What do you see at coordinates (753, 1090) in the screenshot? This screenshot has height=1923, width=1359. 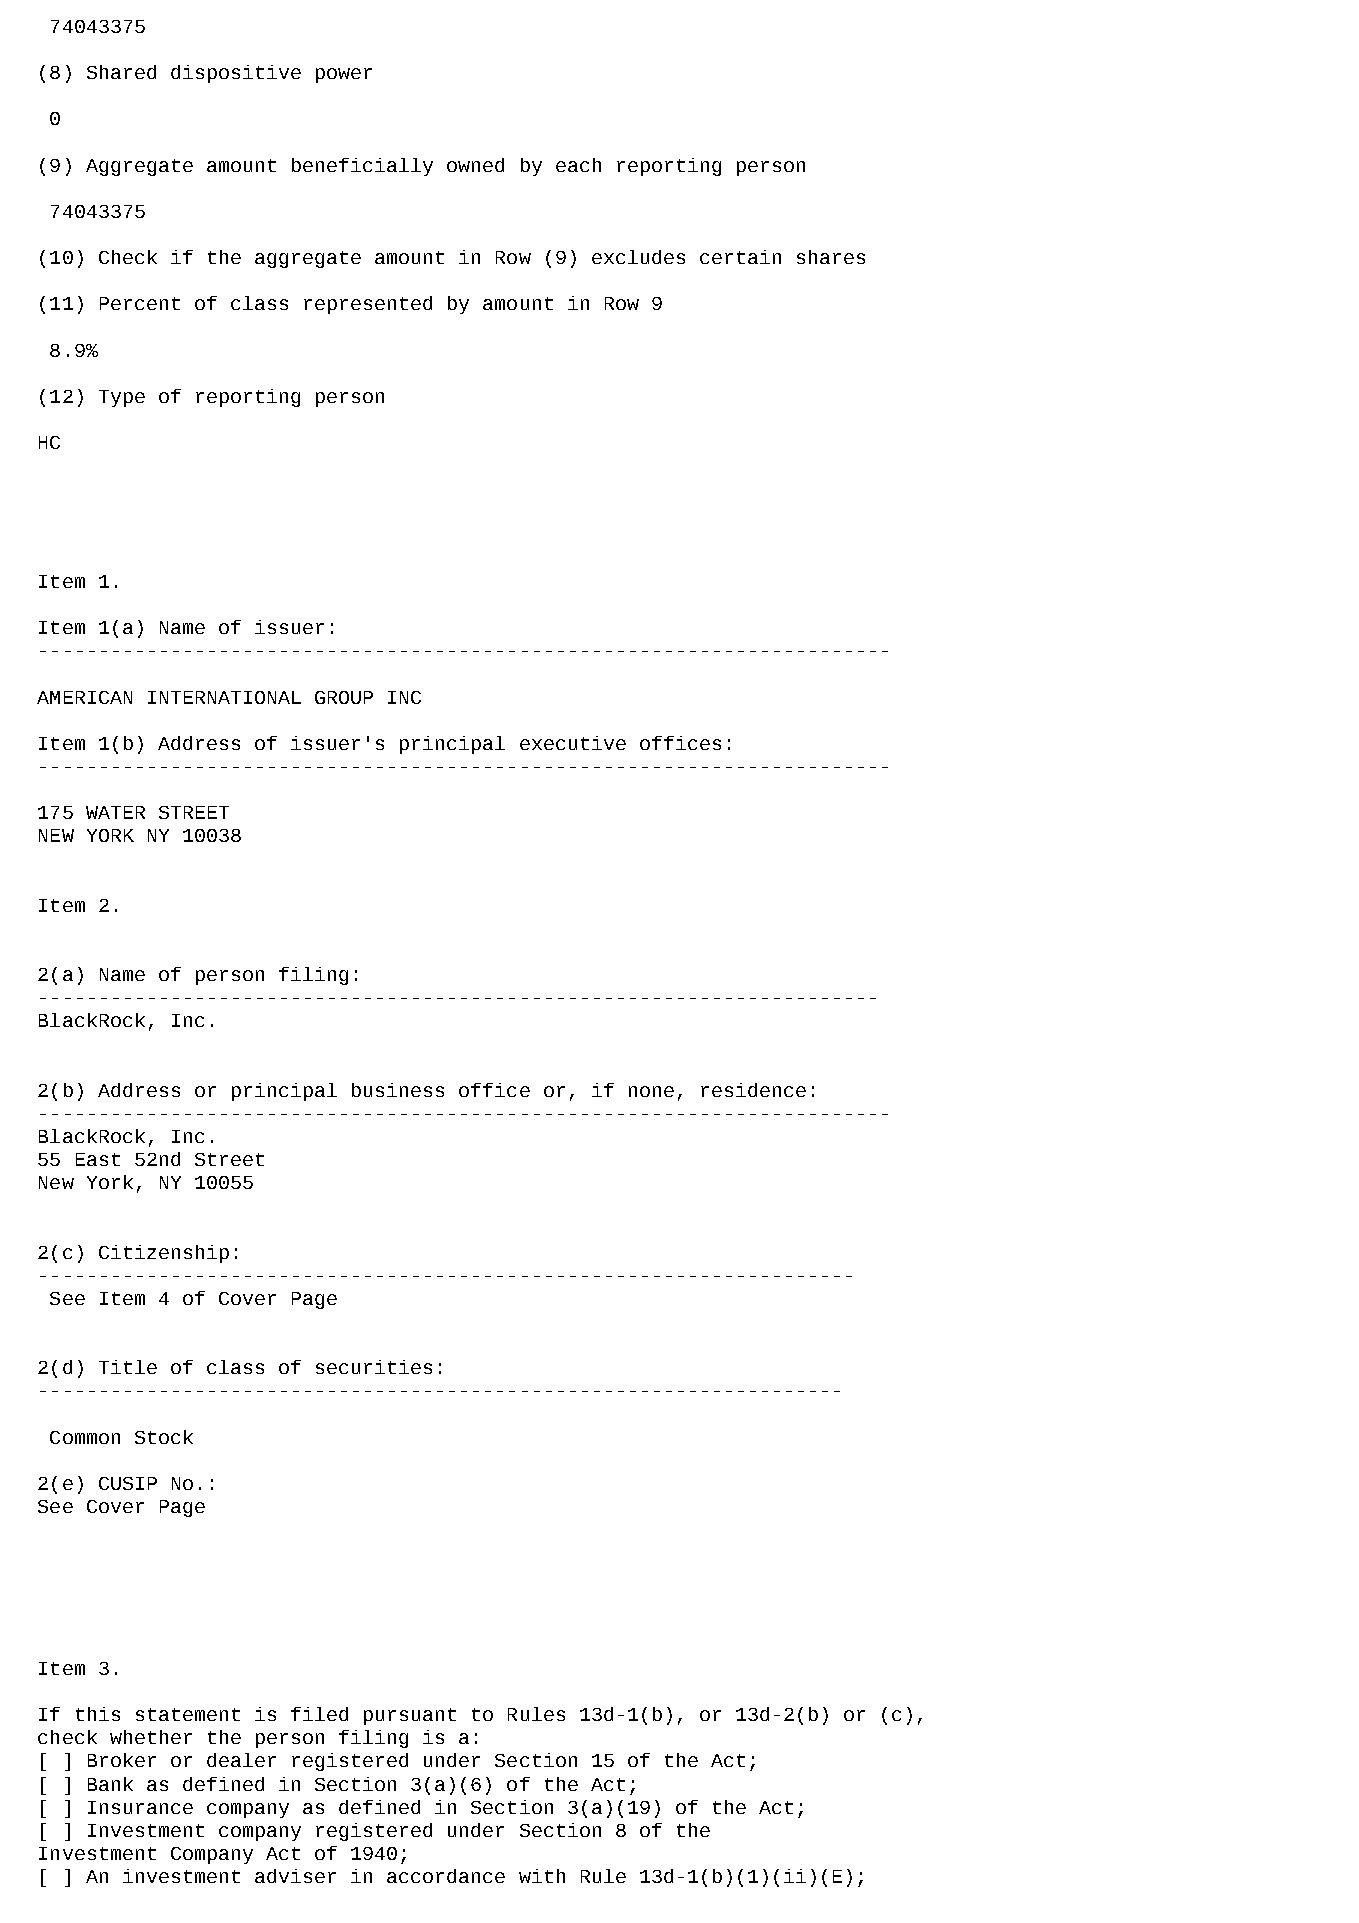 I see `residence` at bounding box center [753, 1090].
